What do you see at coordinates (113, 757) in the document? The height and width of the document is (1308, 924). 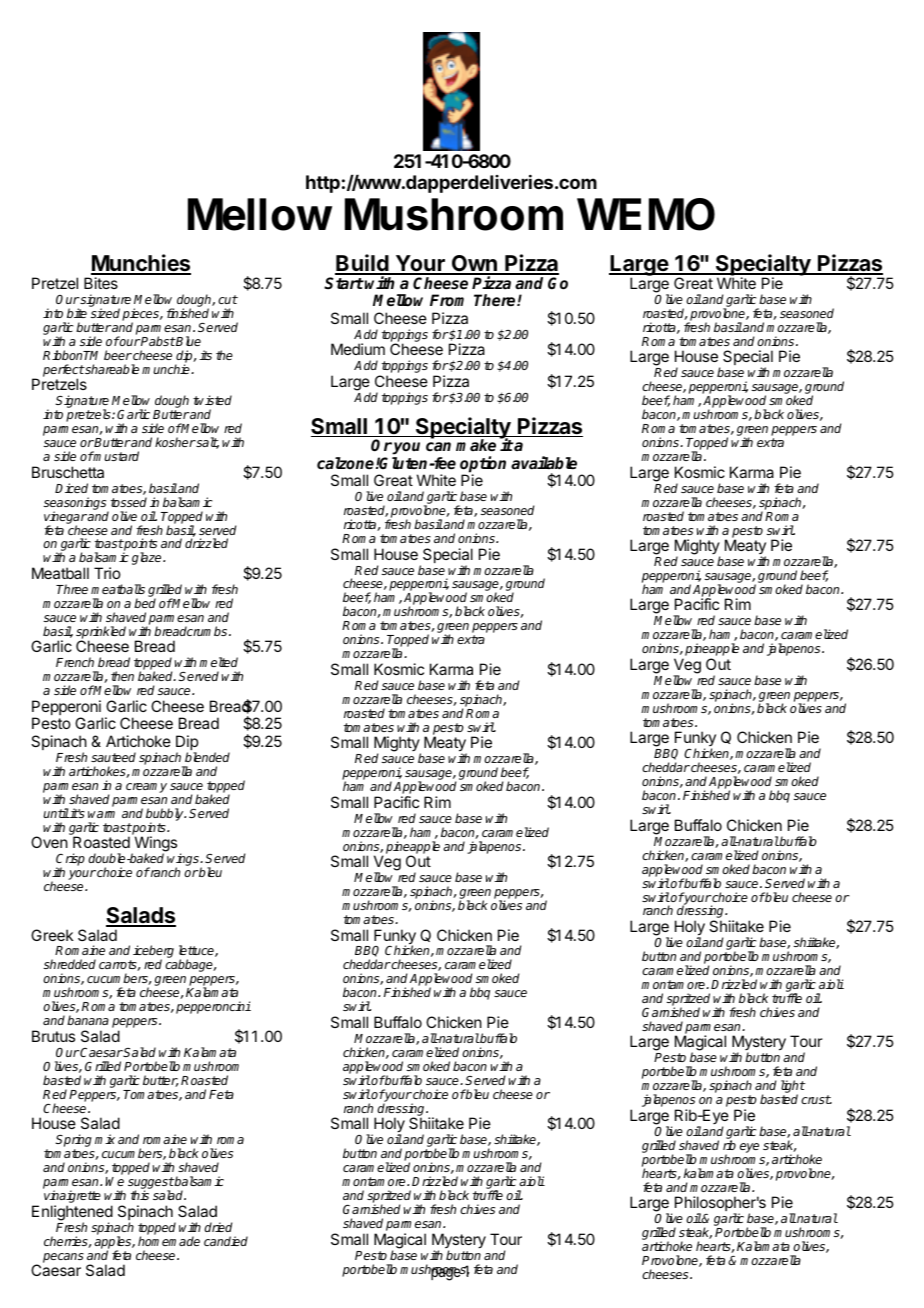 I see `sauteed` at bounding box center [113, 757].
